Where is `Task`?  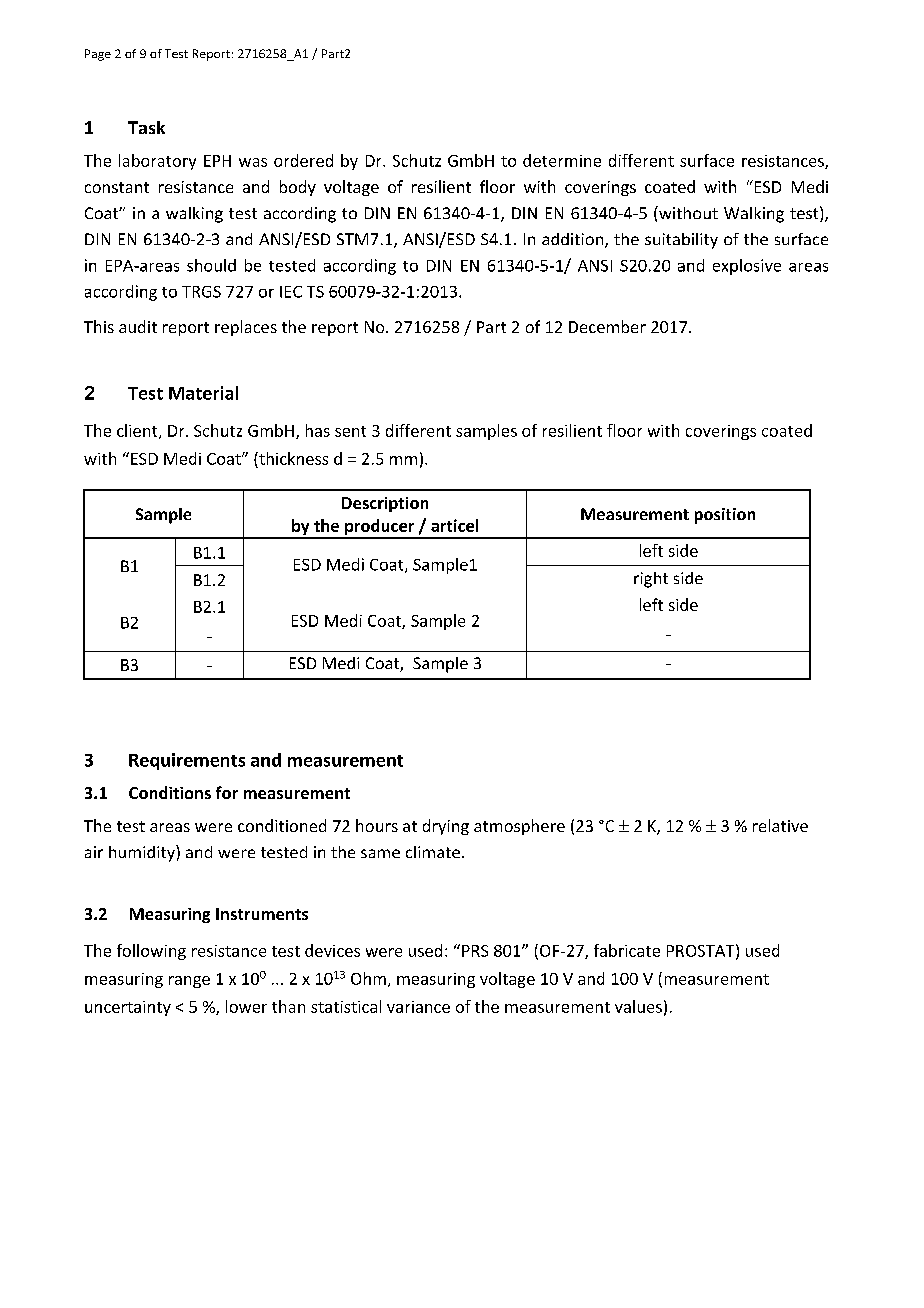 Task is located at coordinates (146, 127).
